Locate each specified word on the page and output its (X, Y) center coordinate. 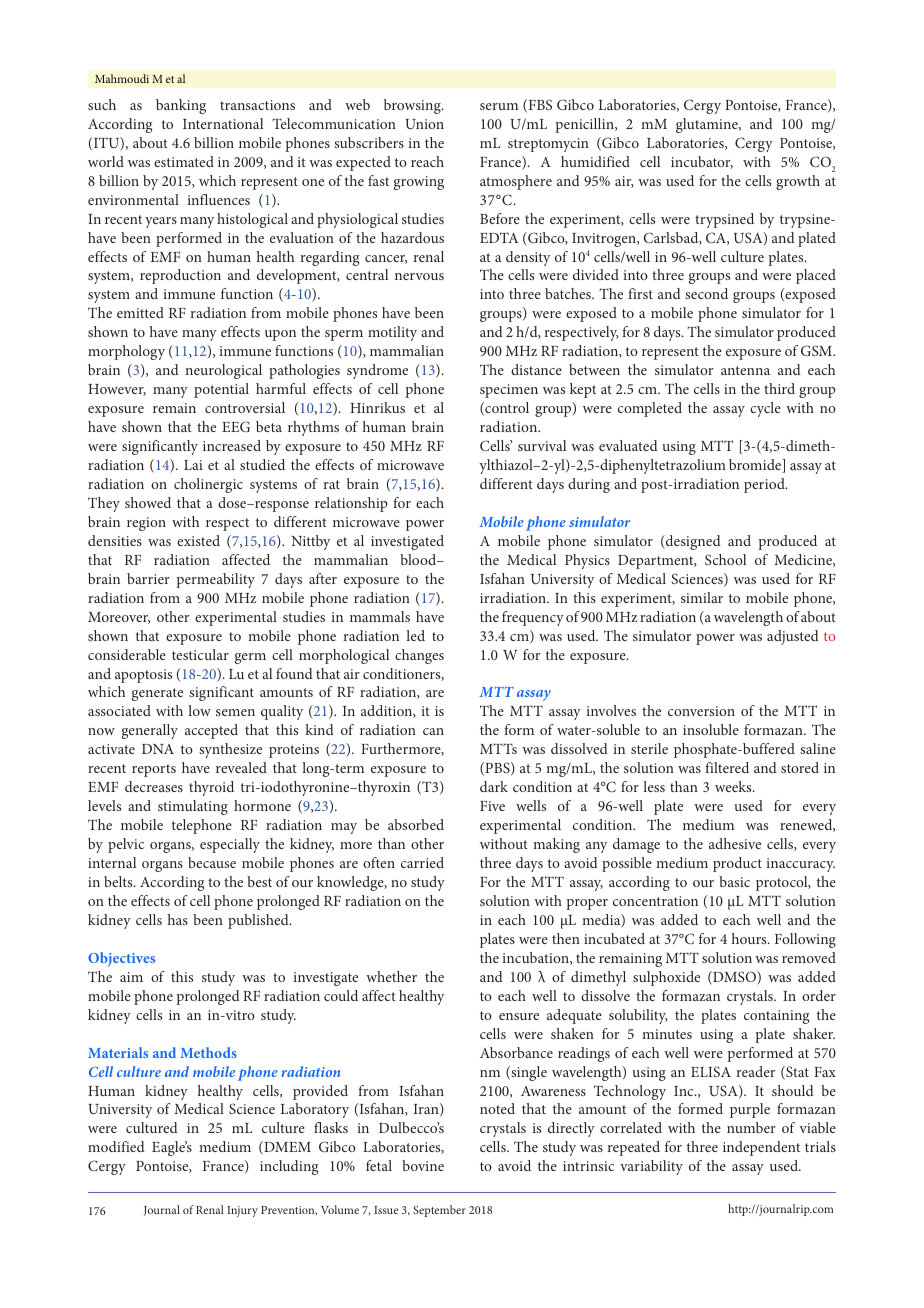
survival (542, 445)
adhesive (735, 843)
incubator (702, 162)
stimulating (193, 807)
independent (761, 1148)
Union (424, 124)
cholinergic (208, 485)
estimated (184, 161)
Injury (242, 1211)
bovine (423, 1165)
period (765, 485)
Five (492, 806)
